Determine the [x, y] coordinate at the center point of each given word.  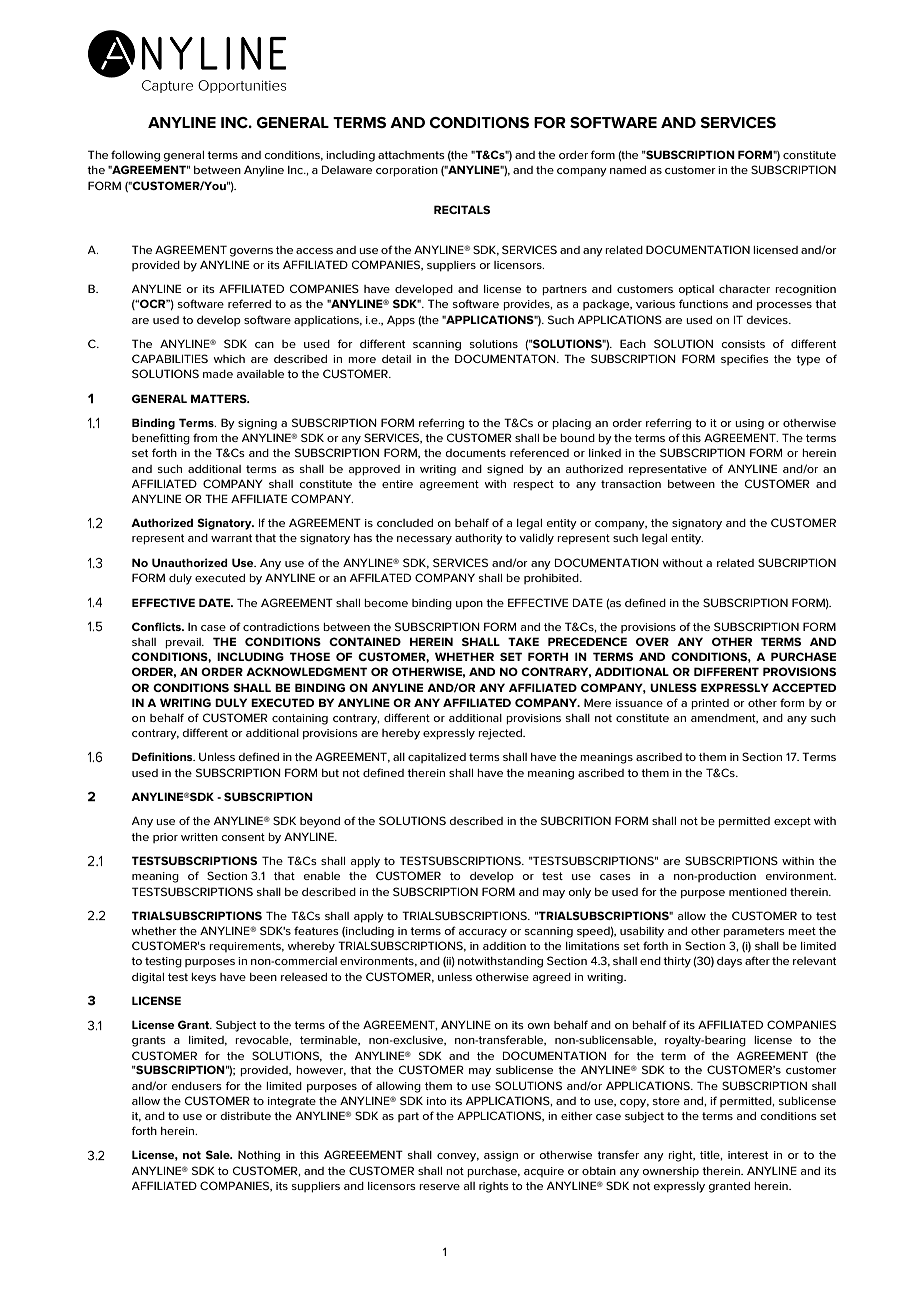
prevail [184, 643]
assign [501, 1156]
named [628, 170]
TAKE [523, 641]
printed [710, 704]
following [135, 156]
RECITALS [462, 209]
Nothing [259, 1156]
